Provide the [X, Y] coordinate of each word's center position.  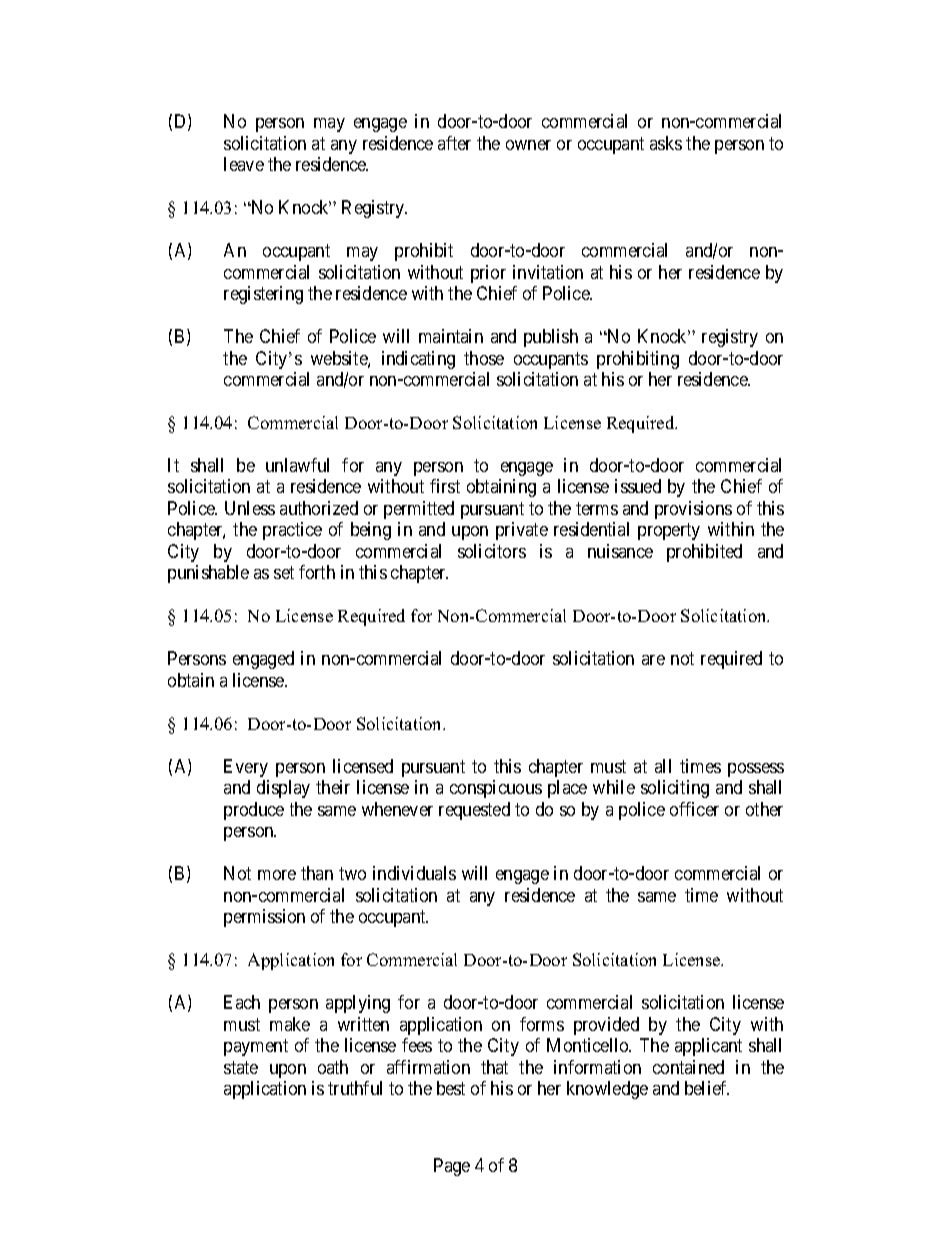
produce [254, 811]
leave [244, 164]
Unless [250, 508]
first [445, 486]
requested [474, 811]
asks [666, 143]
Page [452, 1167]
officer [694, 809]
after [454, 143]
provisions [693, 510]
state [241, 1067]
